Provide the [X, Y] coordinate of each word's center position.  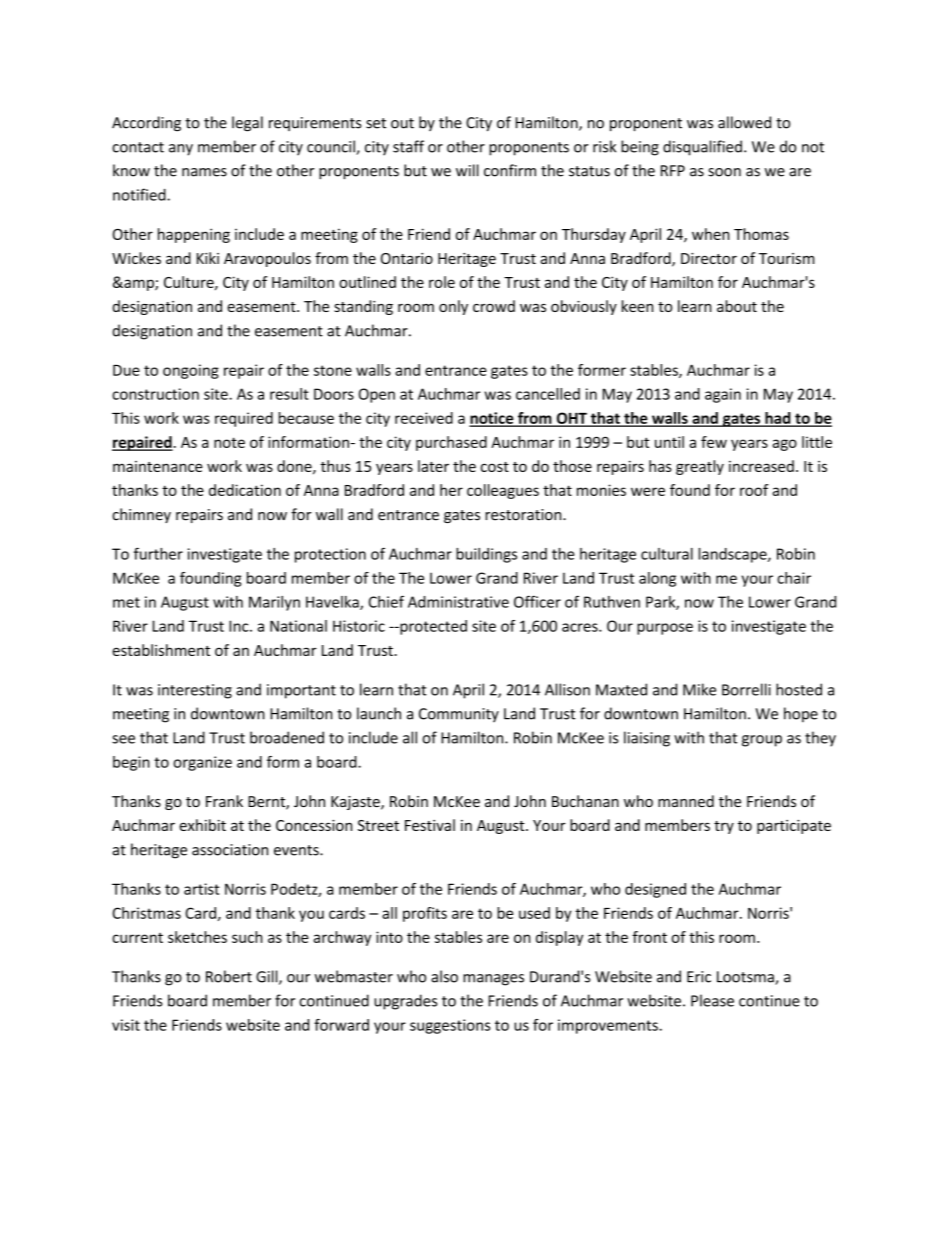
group [762, 741]
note [229, 442]
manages [493, 980]
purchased [451, 443]
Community [459, 715]
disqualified [702, 148]
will [467, 170]
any [181, 150]
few [714, 442]
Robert [229, 976]
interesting [195, 691]
